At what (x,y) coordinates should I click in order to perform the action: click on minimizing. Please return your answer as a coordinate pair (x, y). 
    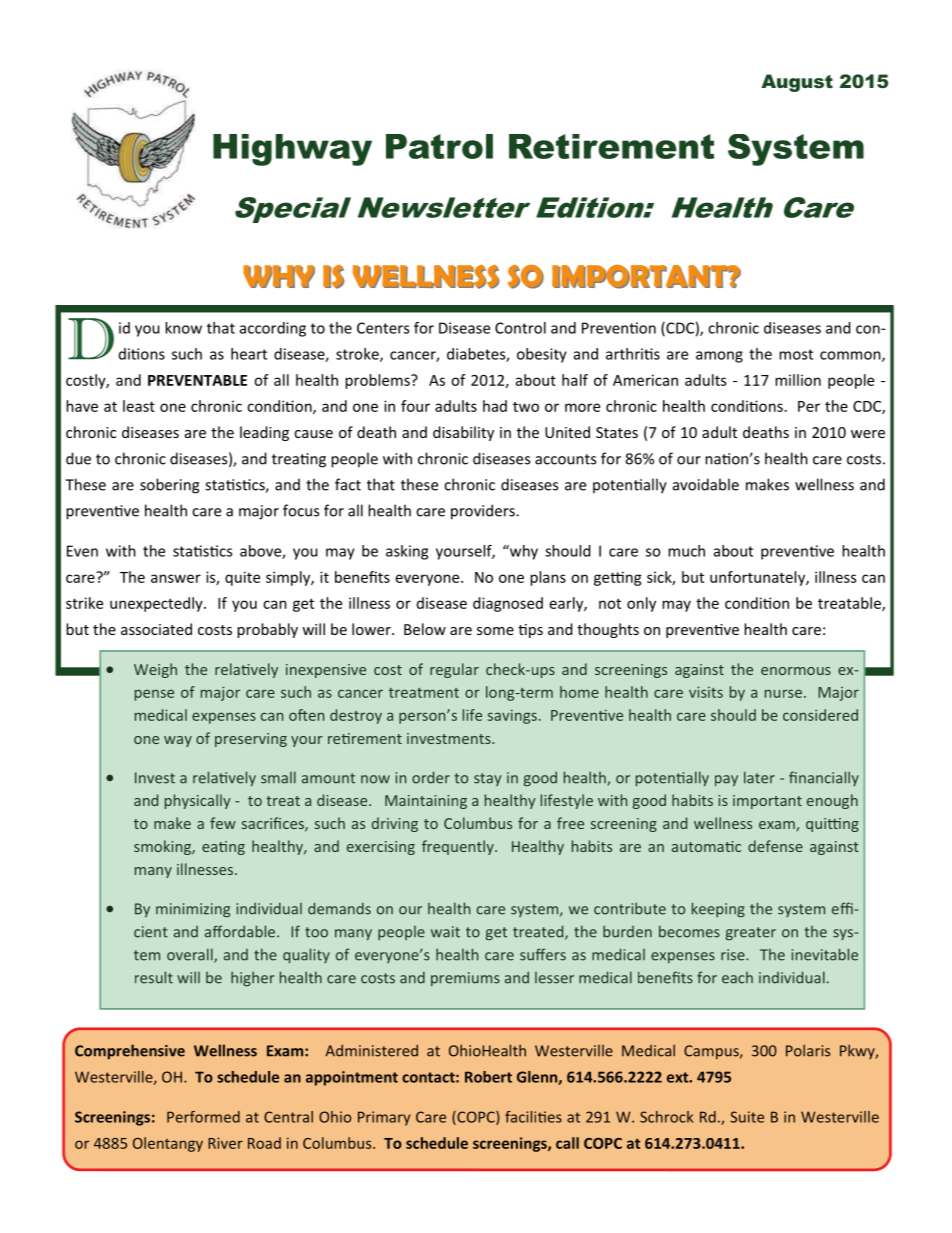
    Looking at the image, I should click on (193, 910).
